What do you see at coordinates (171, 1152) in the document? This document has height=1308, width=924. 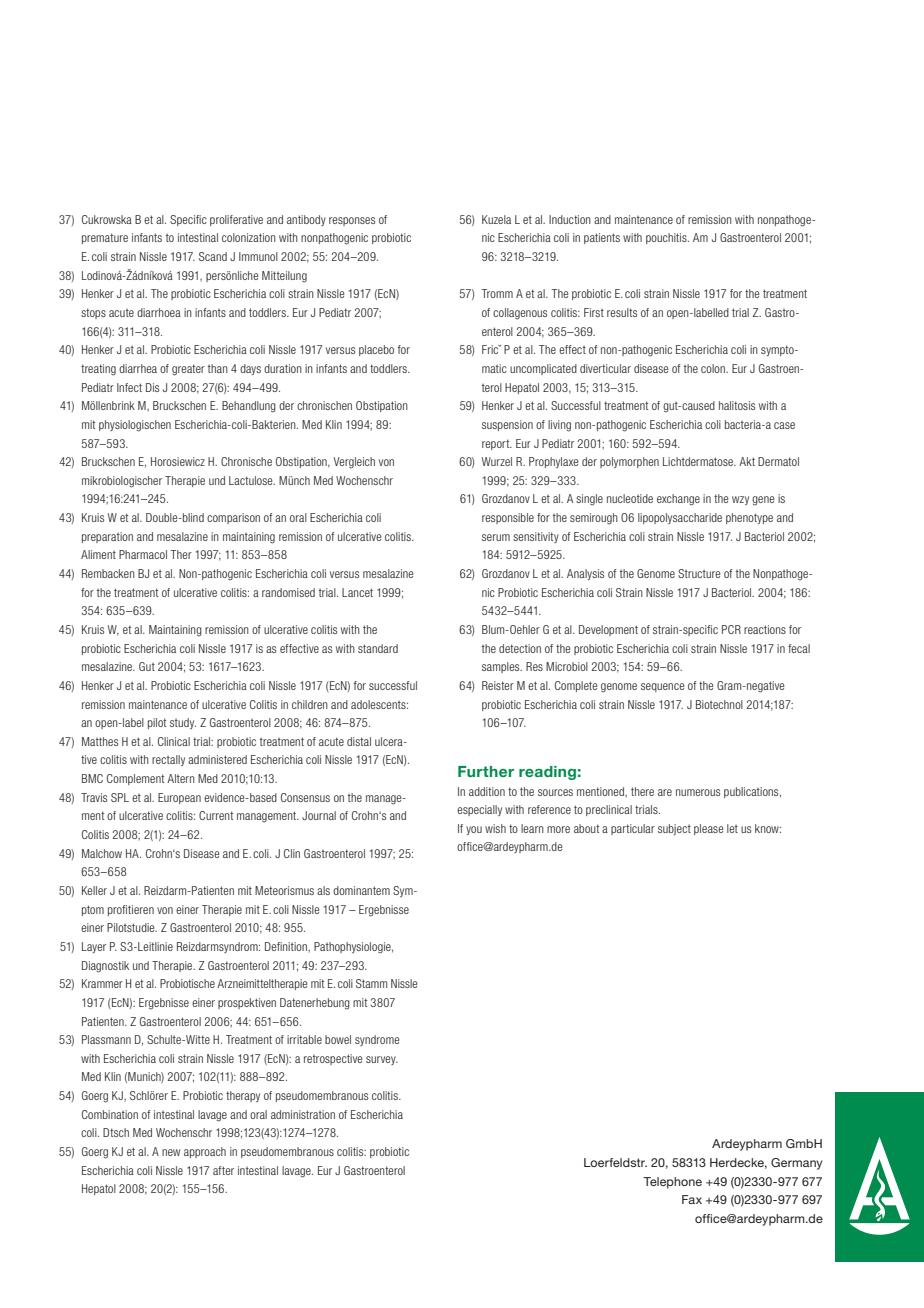 I see `new` at bounding box center [171, 1152].
